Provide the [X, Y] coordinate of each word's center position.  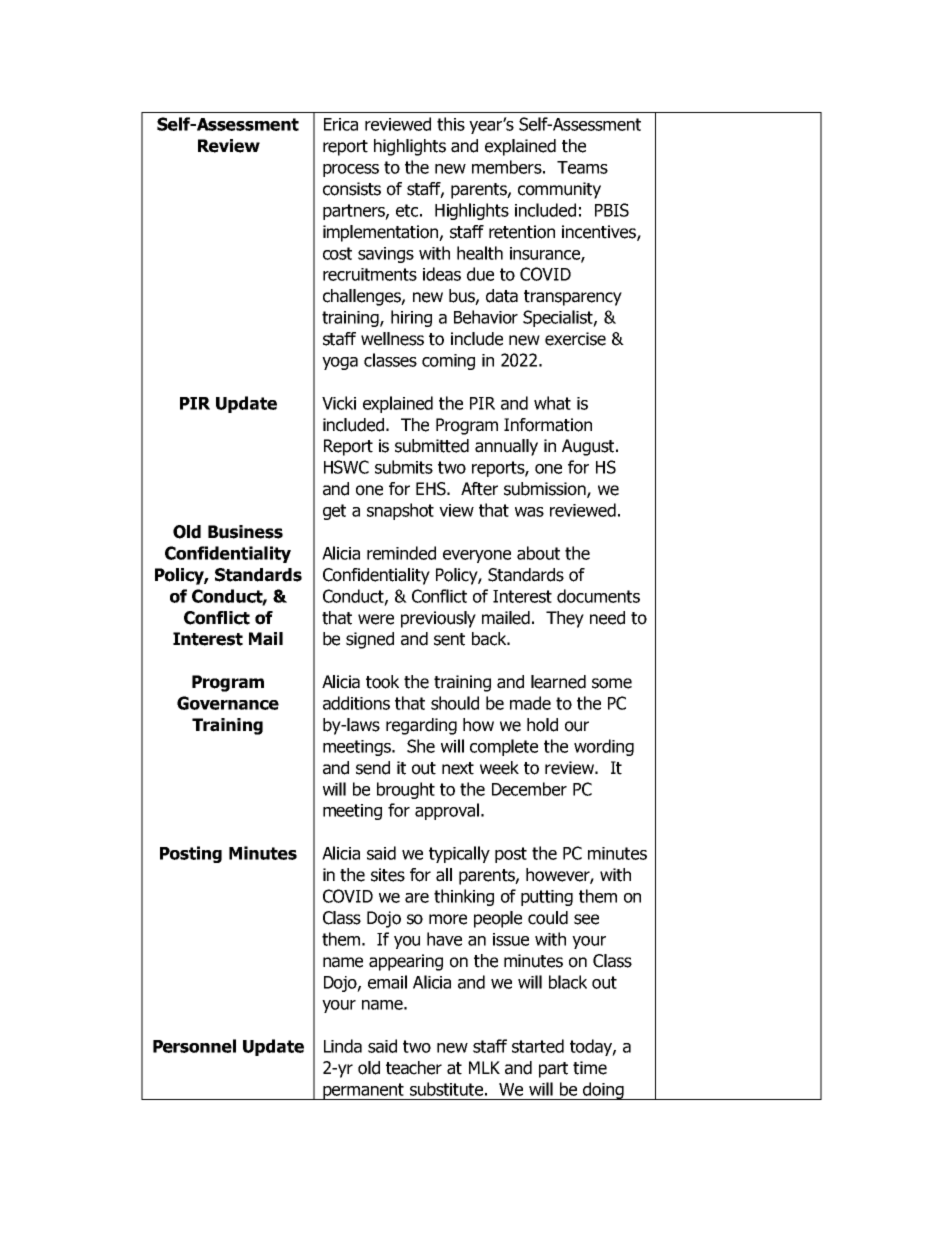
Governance [228, 703]
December [529, 789]
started [538, 1046]
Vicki [339, 403]
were [376, 619]
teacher [414, 1068]
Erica [341, 124]
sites [388, 875]
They [565, 619]
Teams [582, 167]
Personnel [194, 1046]
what [552, 403]
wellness [392, 339]
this [451, 124]
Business [245, 532]
